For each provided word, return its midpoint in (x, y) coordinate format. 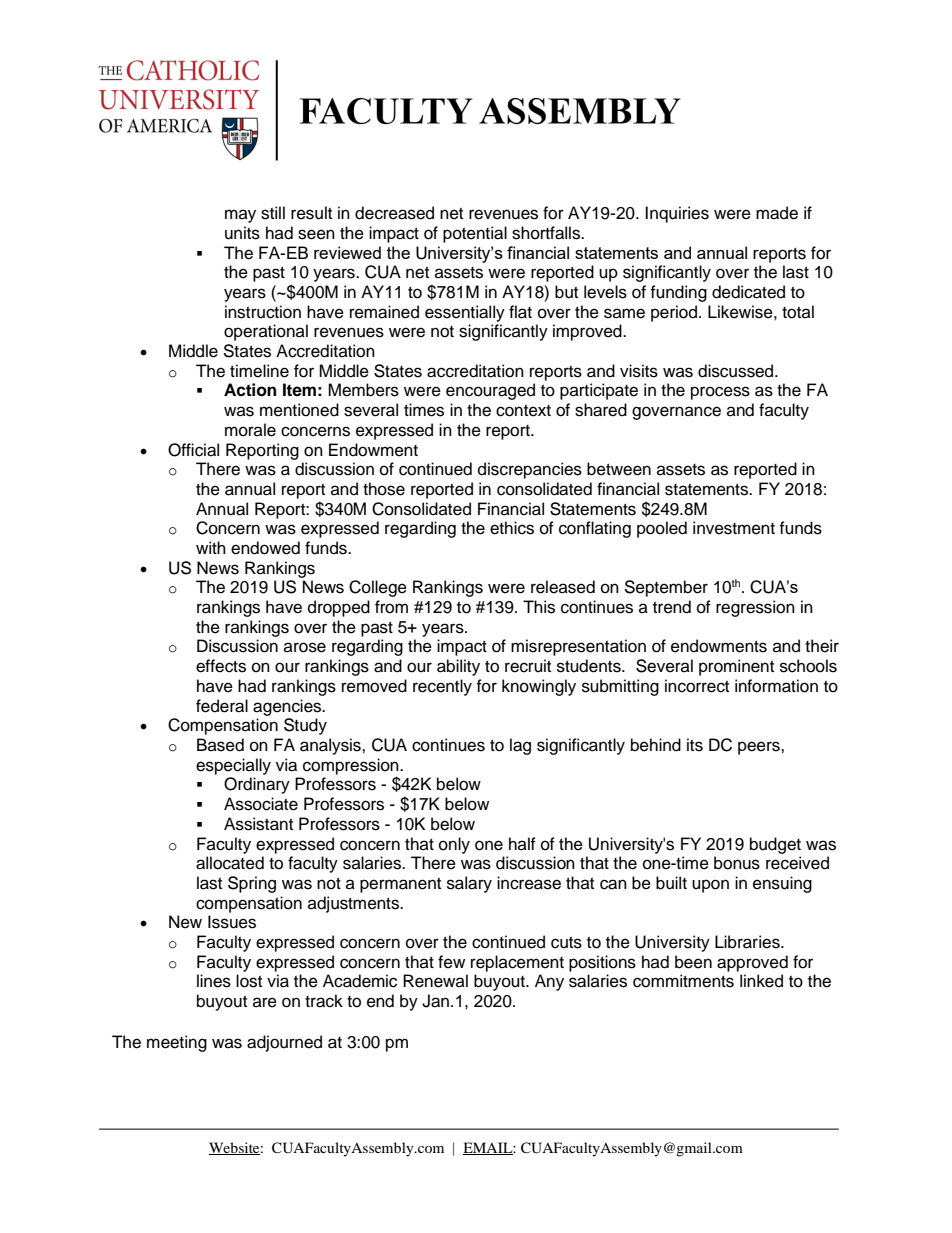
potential (475, 234)
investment (734, 528)
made (777, 213)
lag (520, 746)
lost (249, 981)
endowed (265, 548)
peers (760, 748)
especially (233, 766)
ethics (512, 528)
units (242, 233)
